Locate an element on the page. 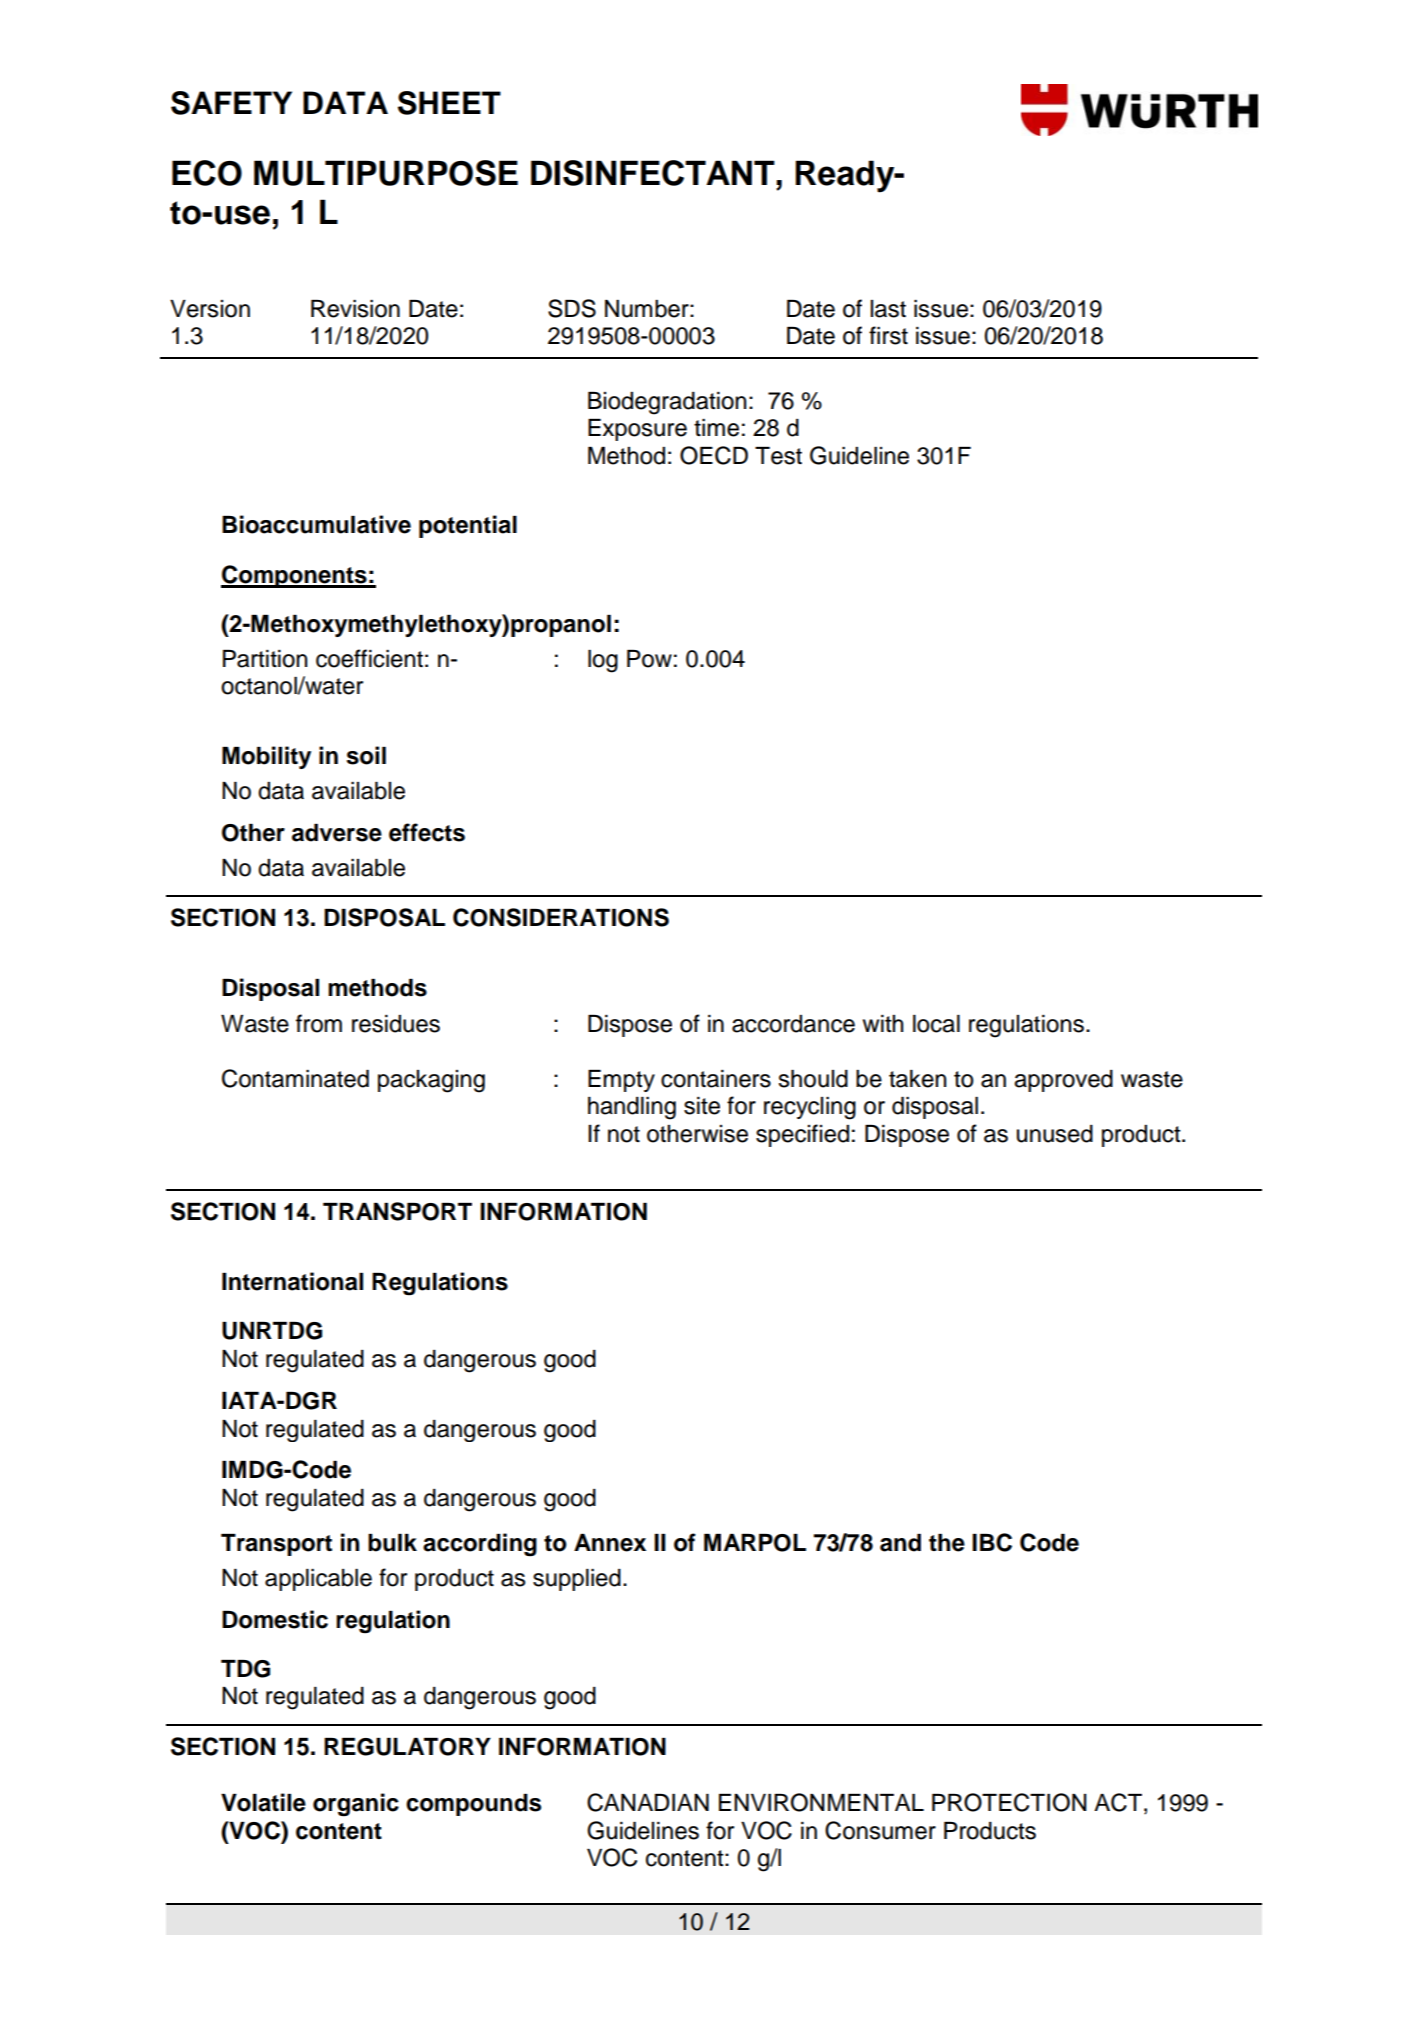 The width and height of the document is (1428, 2020). organic is located at coordinates (356, 1805).
